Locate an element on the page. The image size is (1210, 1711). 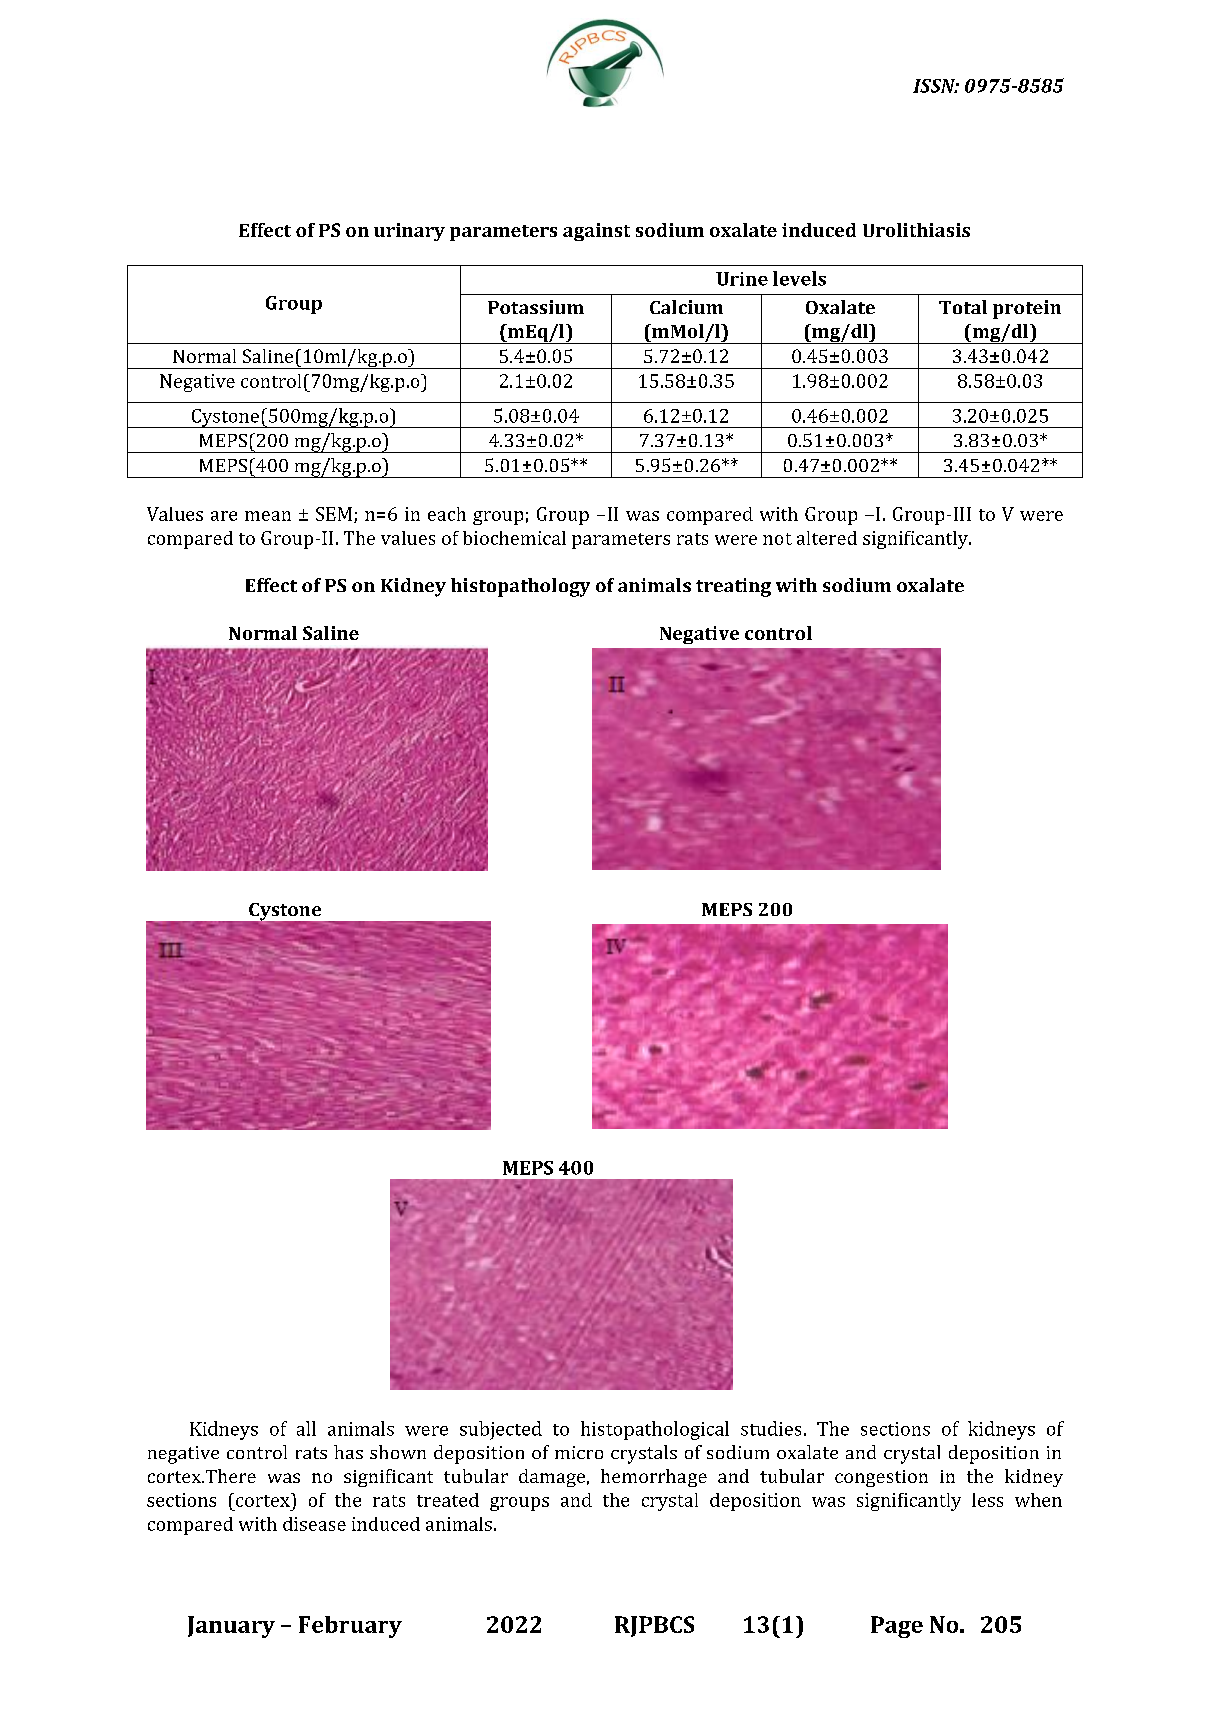
hemorrhage is located at coordinates (654, 1478).
